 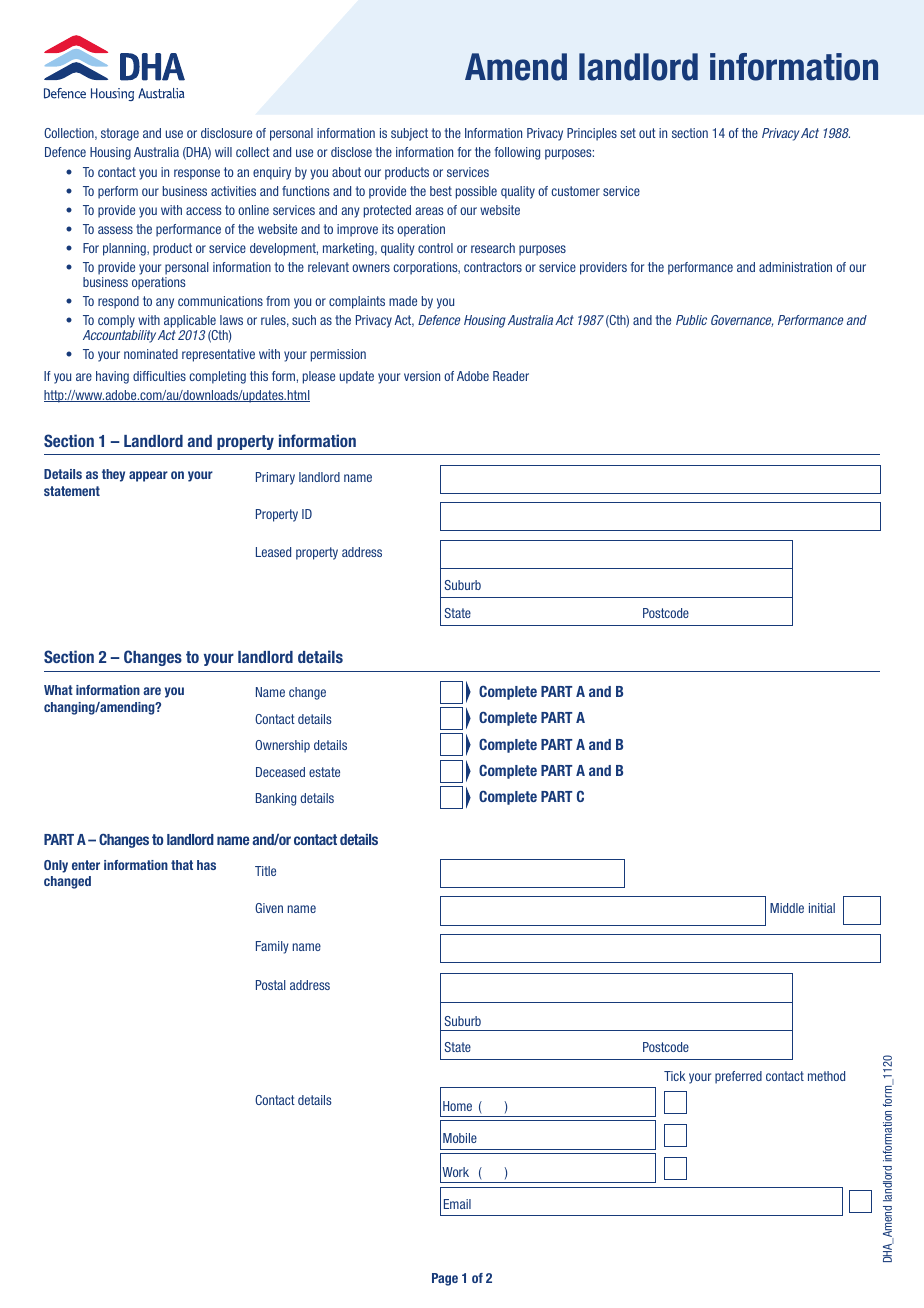 I want to click on Given, so click(x=269, y=908).
